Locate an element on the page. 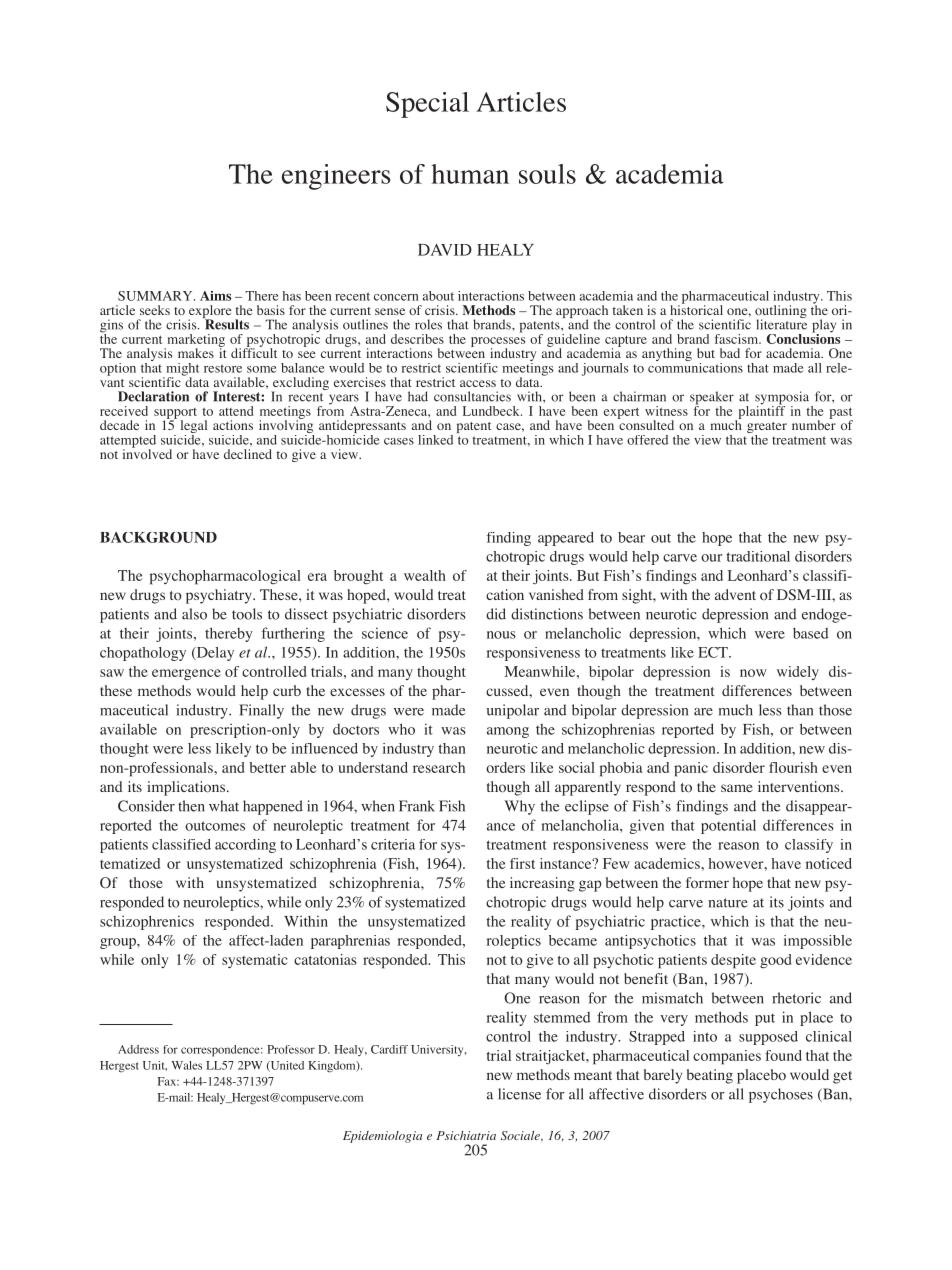  first is located at coordinates (522, 863).
